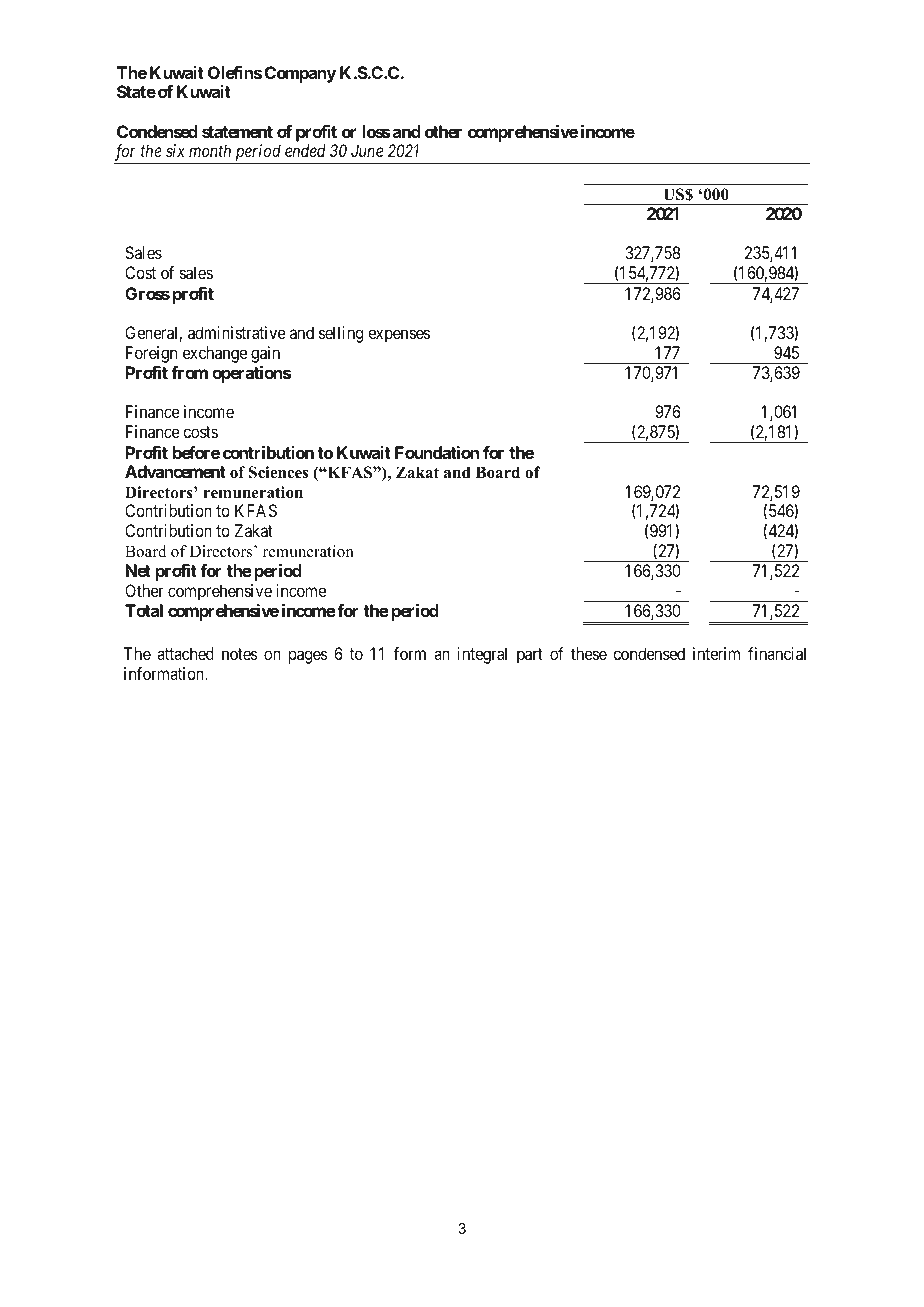 The width and height of the screenshot is (924, 1307). I want to click on June, so click(367, 150).
